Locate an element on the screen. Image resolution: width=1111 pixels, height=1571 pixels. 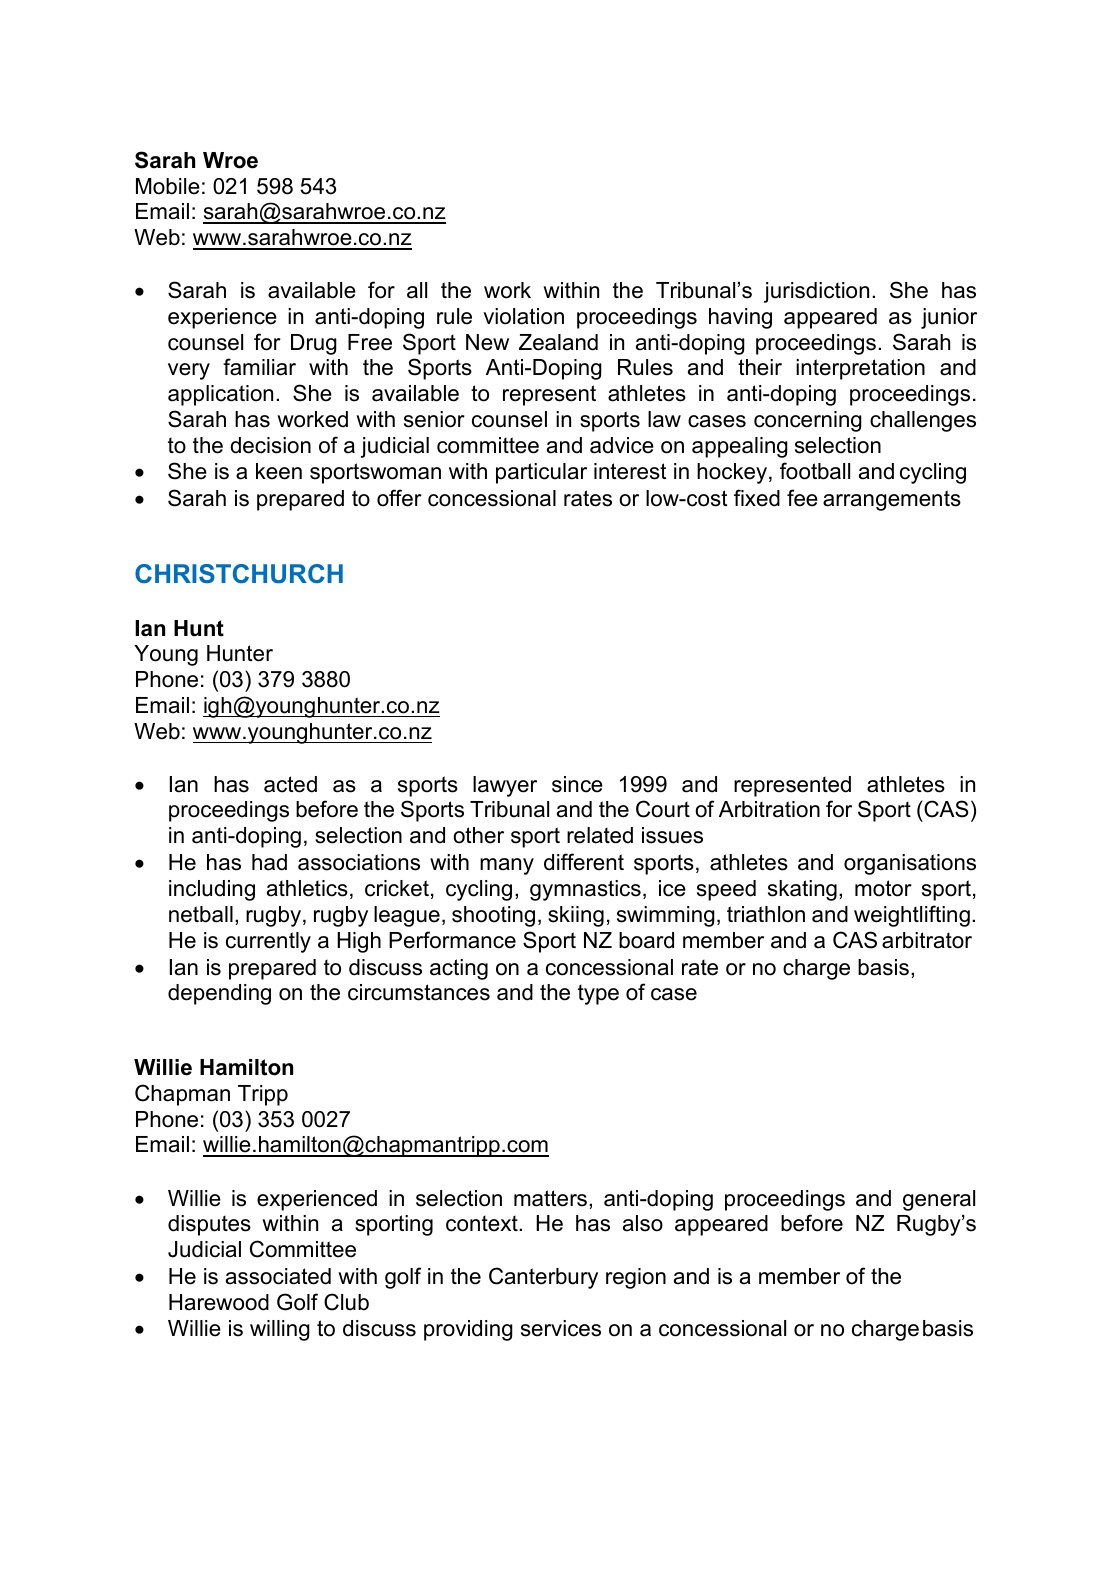
had is located at coordinates (269, 862).
